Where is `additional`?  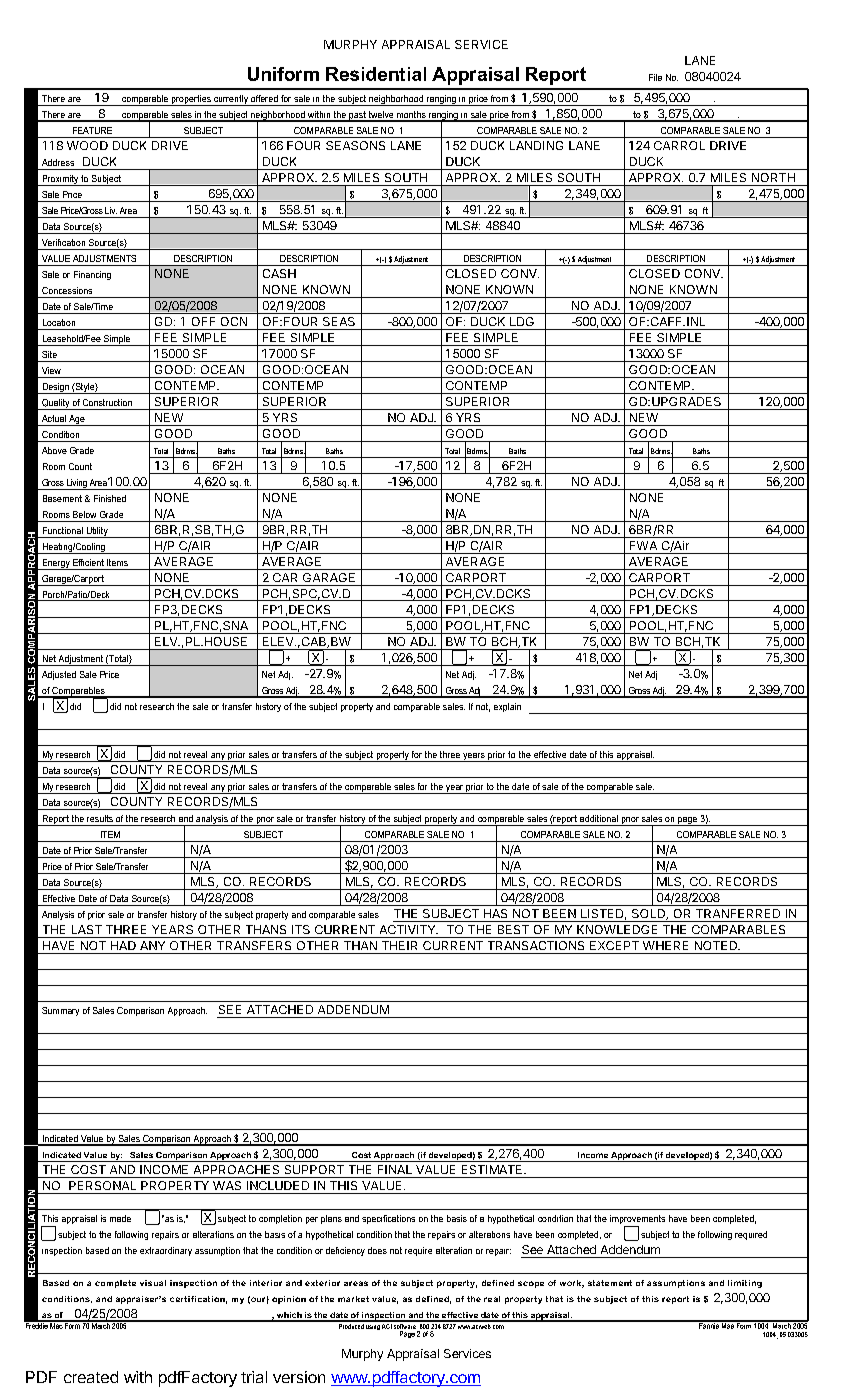 additional is located at coordinates (599, 818).
